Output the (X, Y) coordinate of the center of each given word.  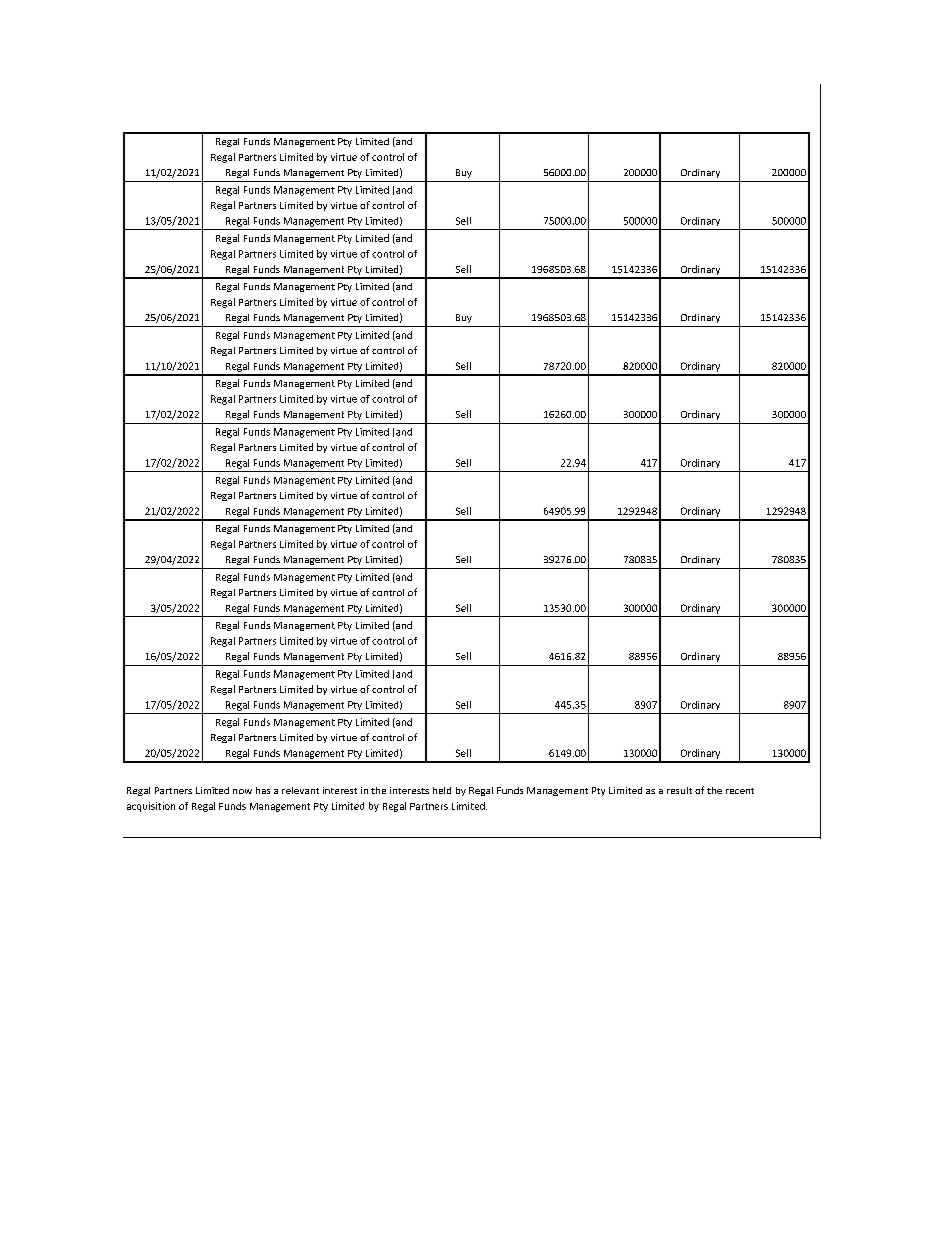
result (679, 790)
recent (740, 791)
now (242, 791)
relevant (300, 790)
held (442, 790)
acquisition (151, 807)
